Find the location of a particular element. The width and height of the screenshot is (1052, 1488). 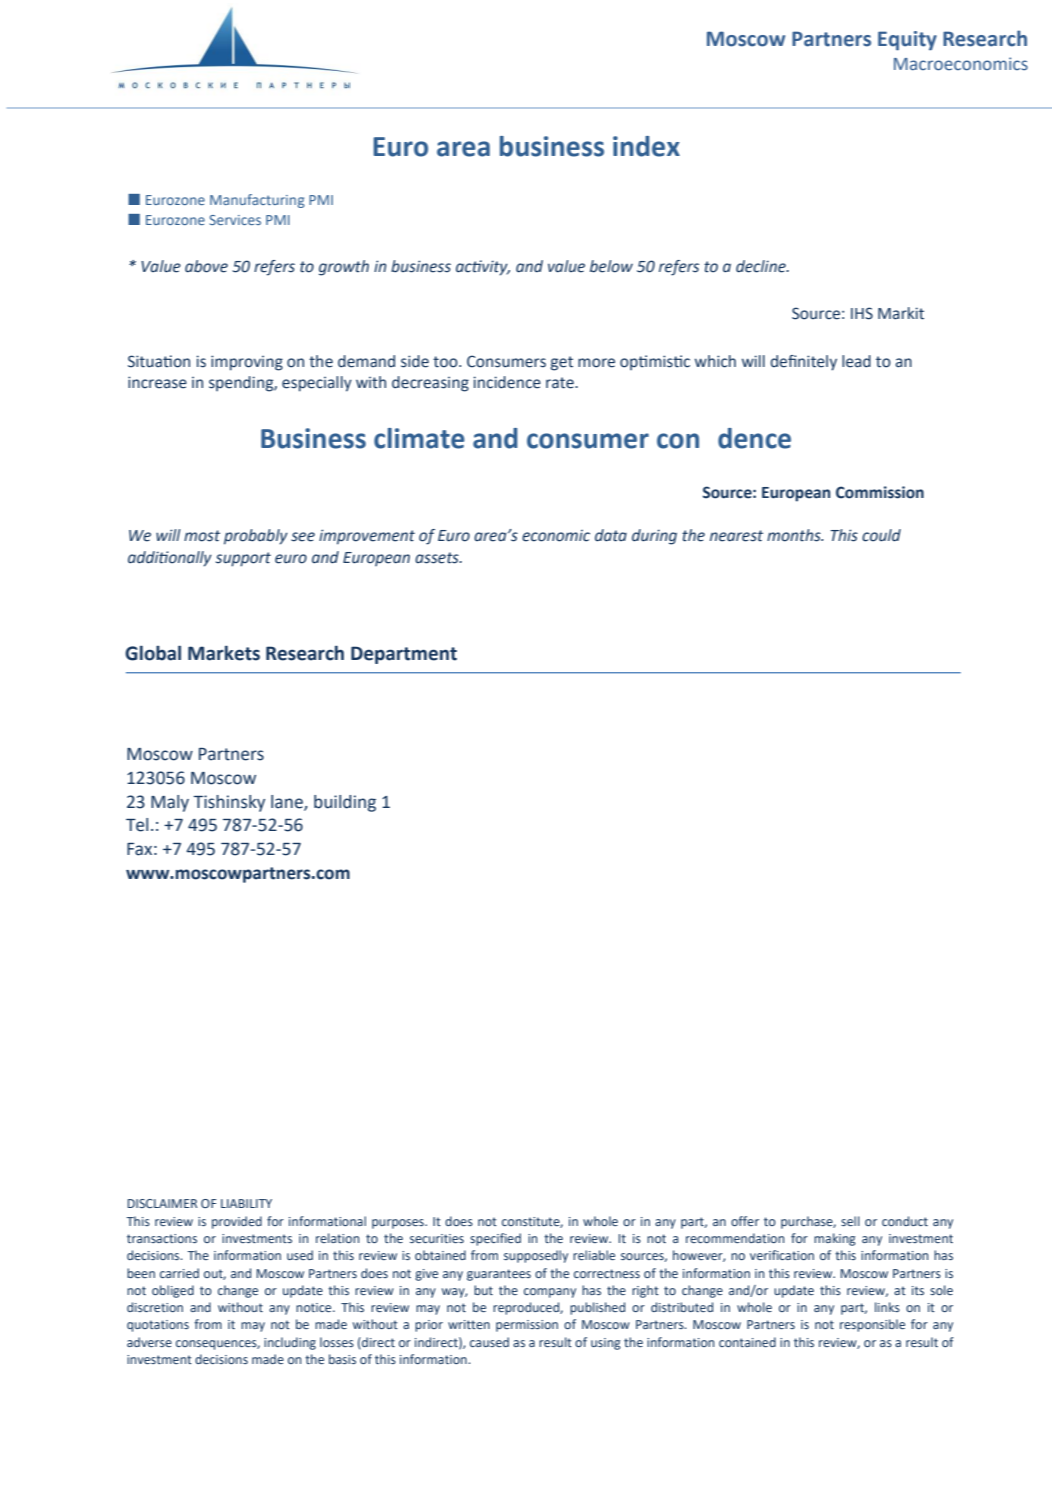

responsible is located at coordinates (872, 1325).
